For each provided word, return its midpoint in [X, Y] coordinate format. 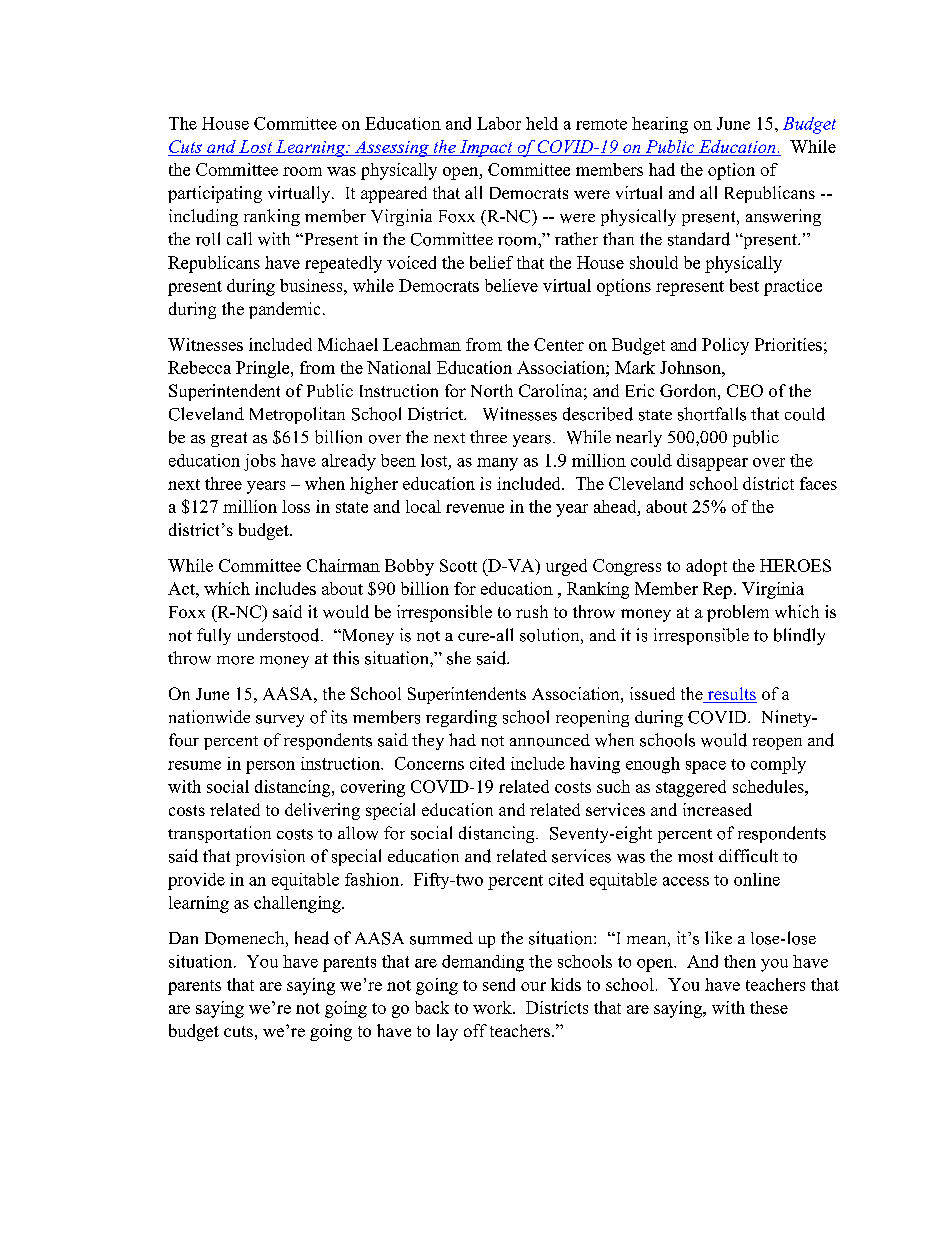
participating [215, 194]
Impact [486, 148]
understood [280, 635]
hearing [660, 125]
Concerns [429, 763]
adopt [706, 567]
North [492, 390]
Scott [458, 565]
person [270, 767]
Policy [725, 346]
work [493, 1007]
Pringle [264, 369]
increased [717, 809]
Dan [183, 938]
